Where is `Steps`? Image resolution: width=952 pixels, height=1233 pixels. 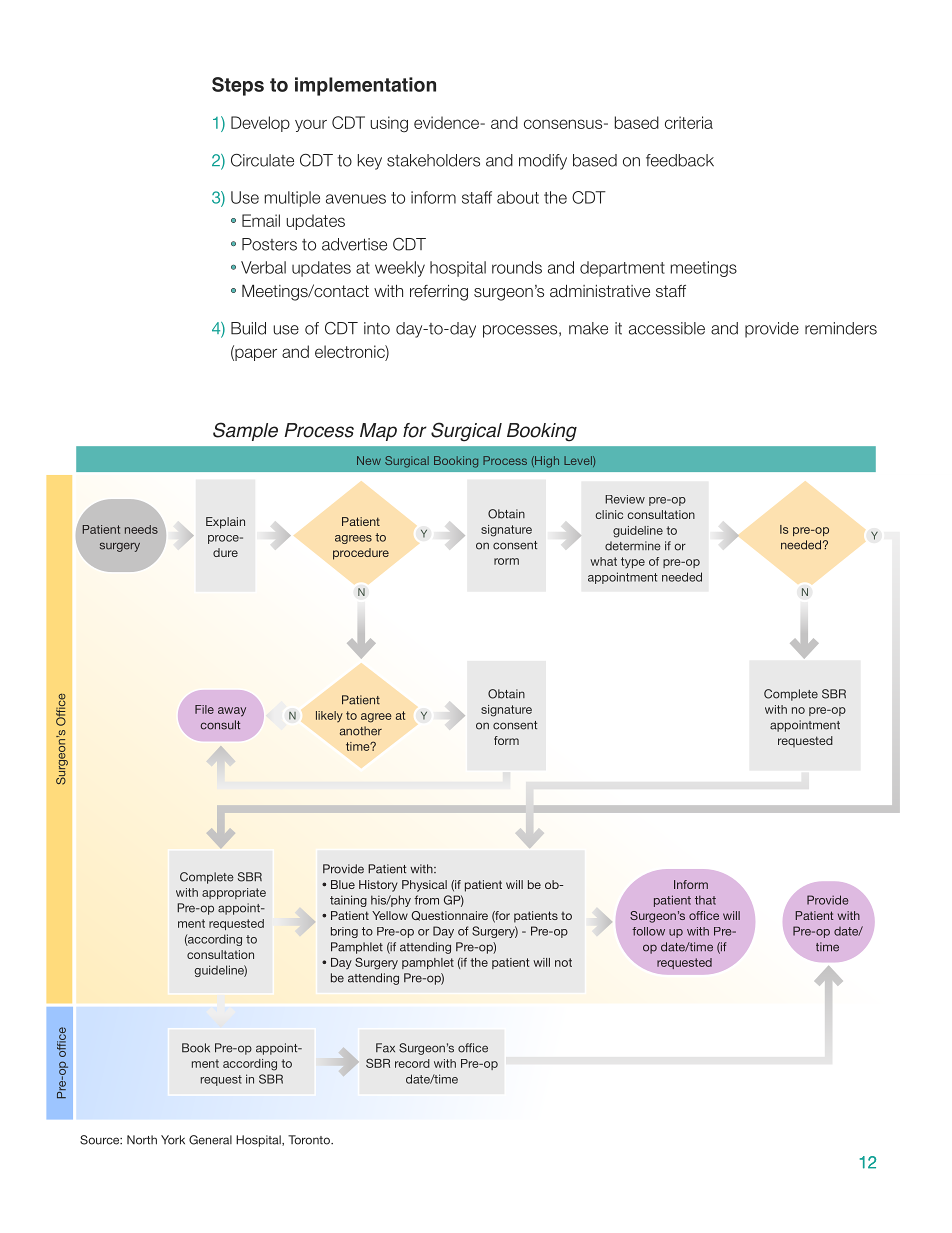 Steps is located at coordinates (238, 86).
